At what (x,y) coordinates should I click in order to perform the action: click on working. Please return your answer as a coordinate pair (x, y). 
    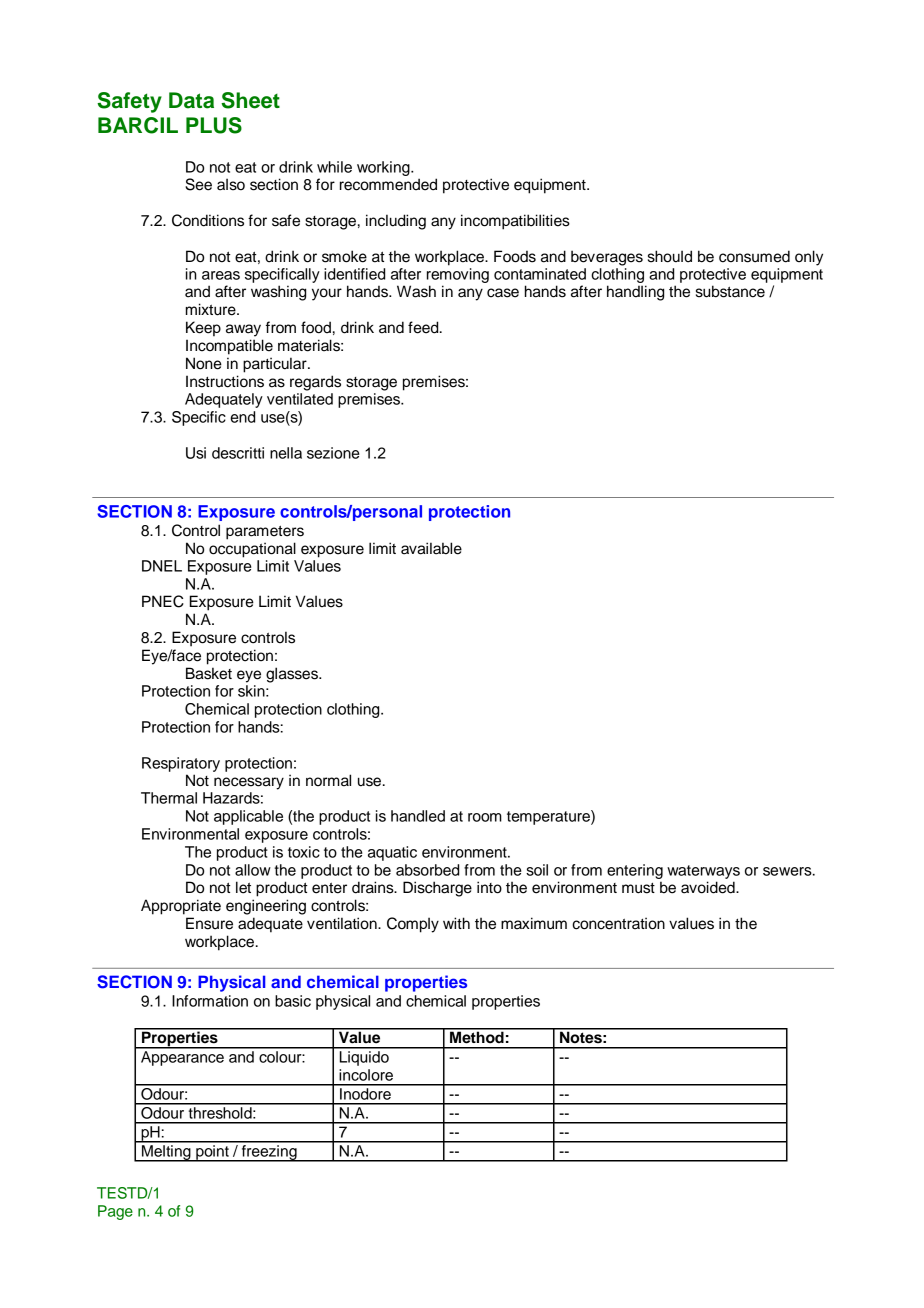
    Looking at the image, I should click on (384, 168).
